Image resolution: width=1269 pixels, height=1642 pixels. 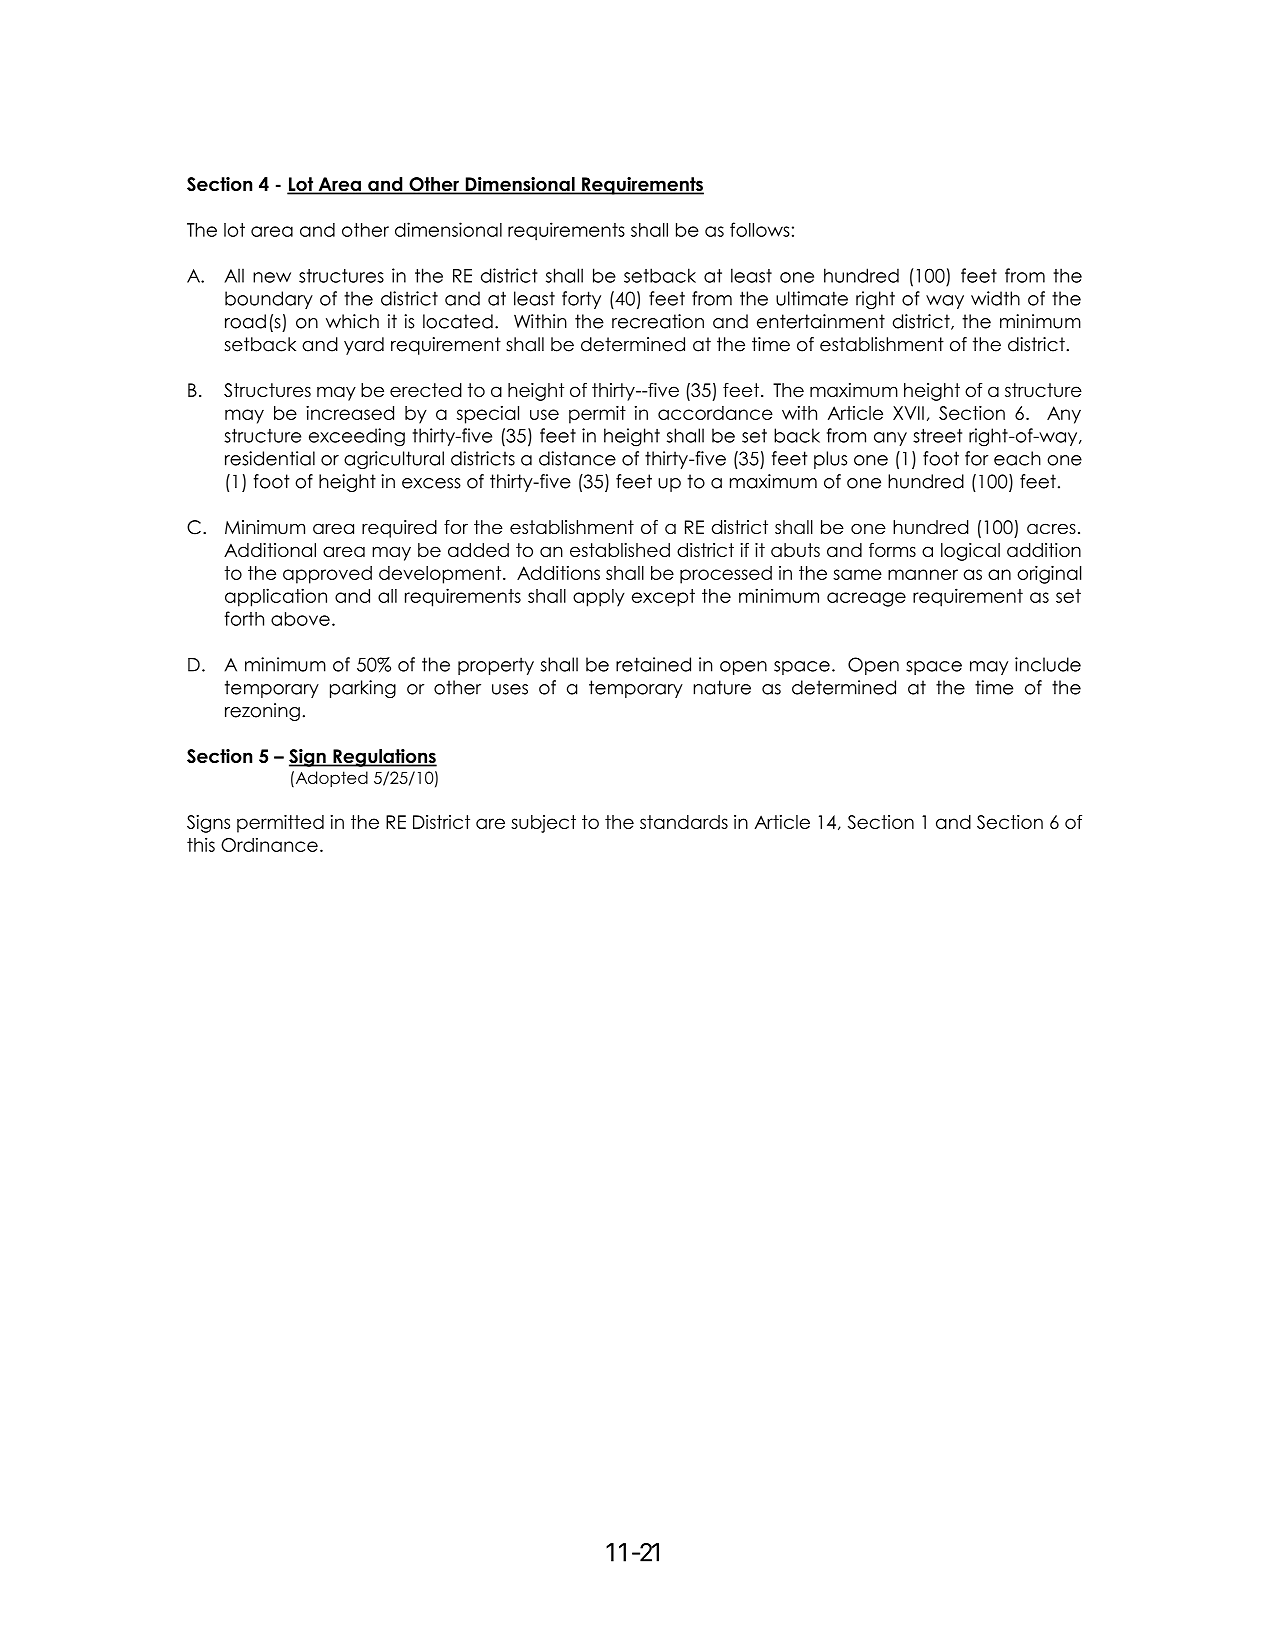 What do you see at coordinates (269, 844) in the screenshot?
I see `Ordinance` at bounding box center [269, 844].
